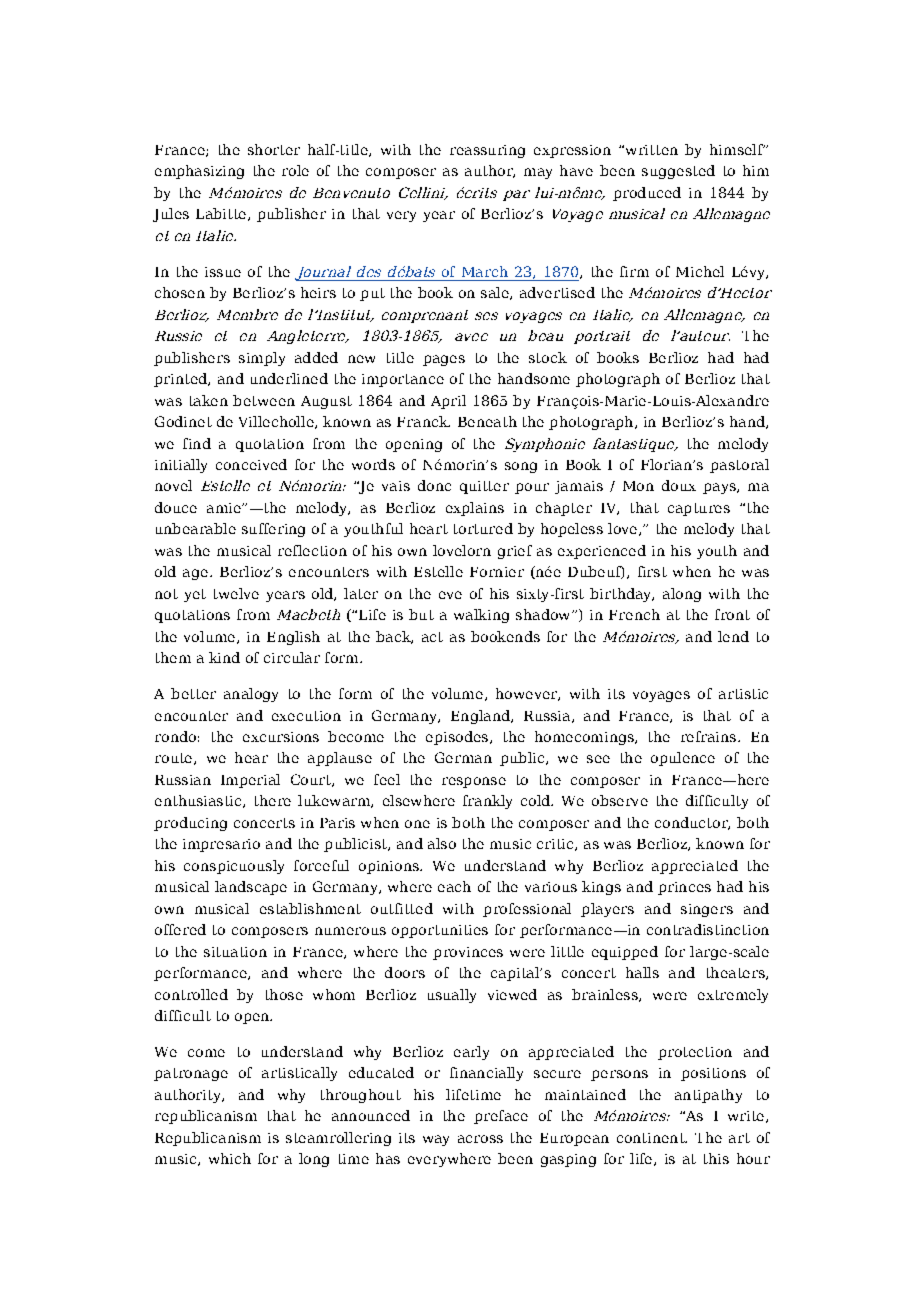 This page has width=924, height=1308. I want to click on between, so click(264, 400).
